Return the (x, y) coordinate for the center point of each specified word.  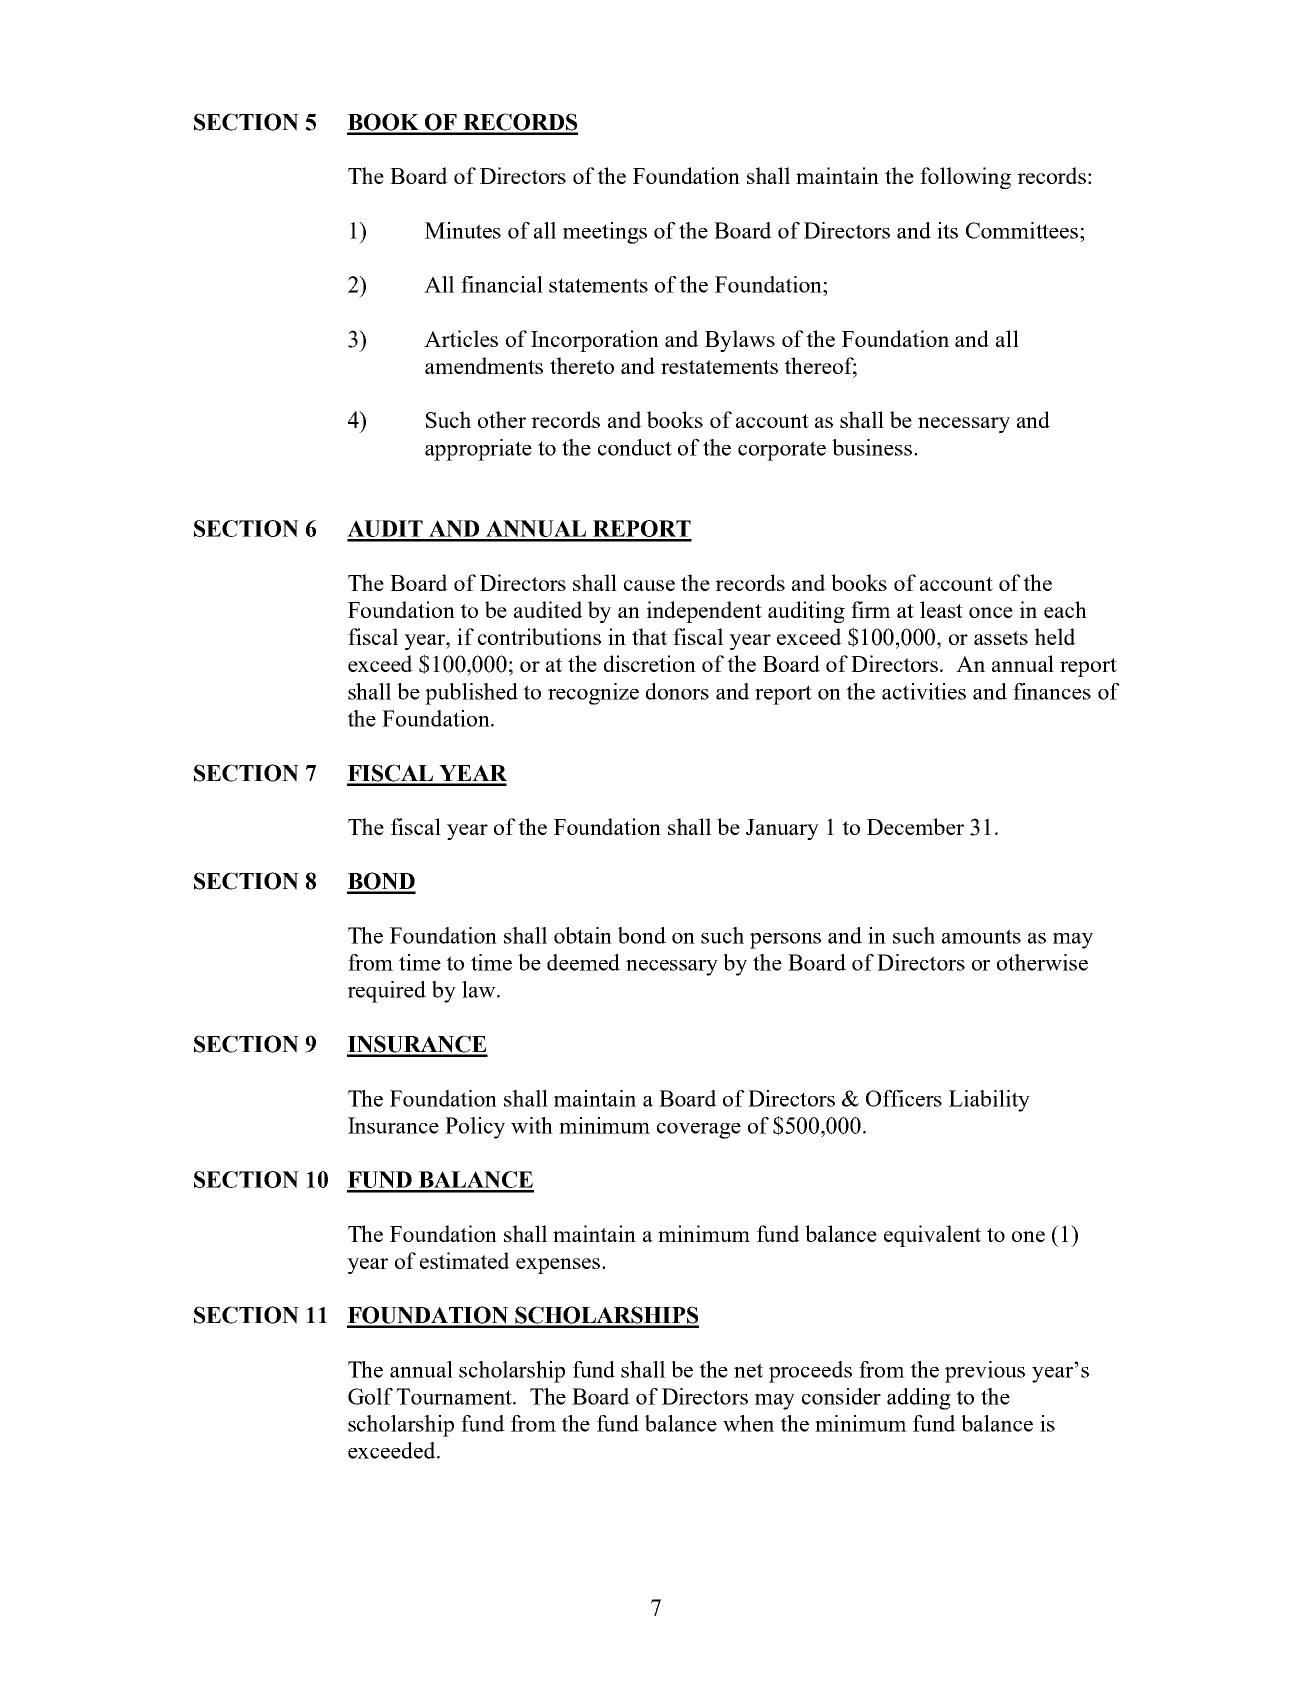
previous (985, 1372)
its (947, 230)
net (748, 1370)
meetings (605, 233)
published (471, 694)
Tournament (455, 1396)
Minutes (463, 230)
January (782, 829)
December (915, 826)
